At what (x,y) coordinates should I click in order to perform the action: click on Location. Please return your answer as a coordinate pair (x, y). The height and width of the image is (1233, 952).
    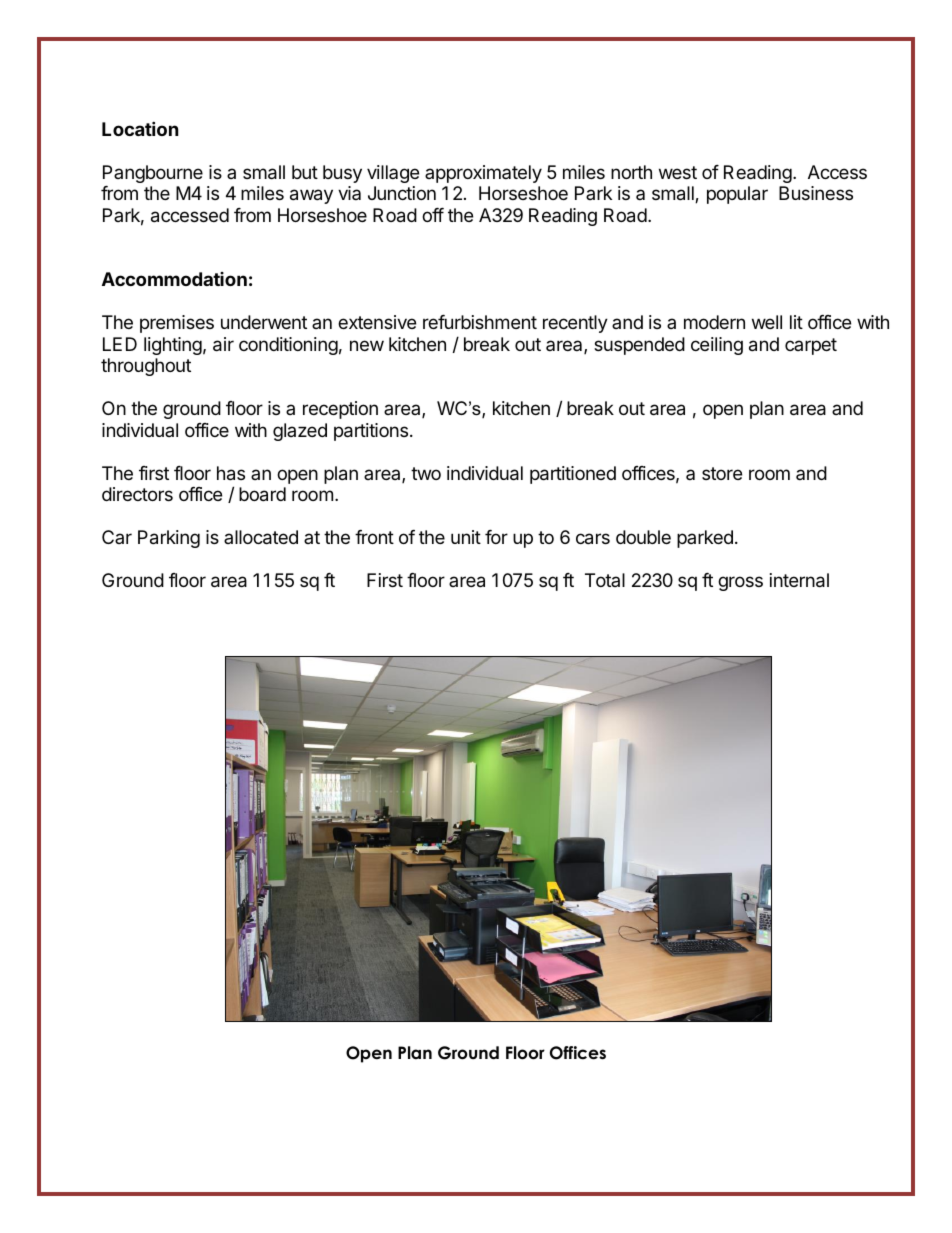
    Looking at the image, I should click on (140, 128).
